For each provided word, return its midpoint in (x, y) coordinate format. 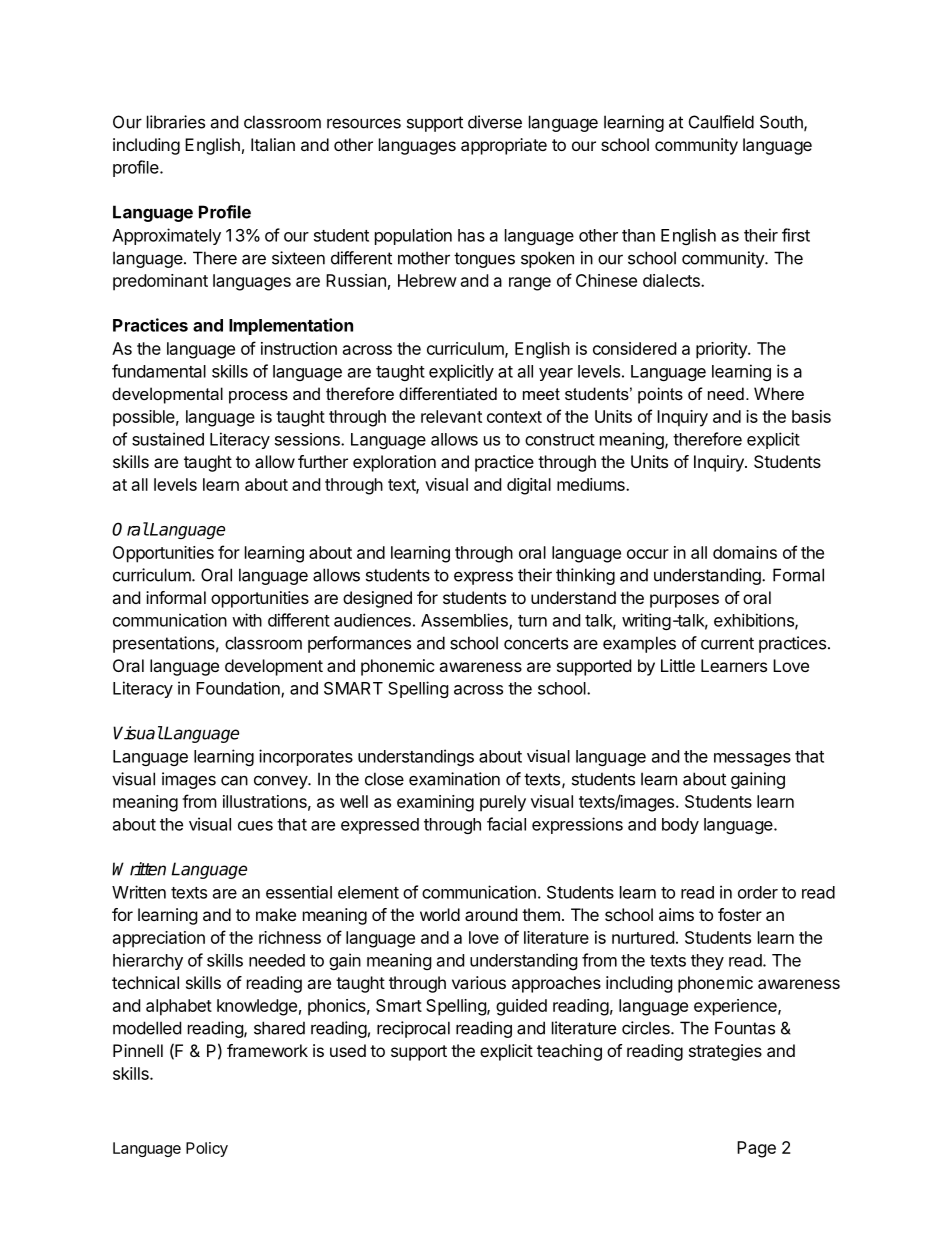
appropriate (504, 146)
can (234, 780)
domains (745, 552)
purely (503, 803)
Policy (207, 1149)
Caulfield (721, 122)
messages (752, 759)
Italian (273, 144)
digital (529, 486)
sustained (168, 439)
